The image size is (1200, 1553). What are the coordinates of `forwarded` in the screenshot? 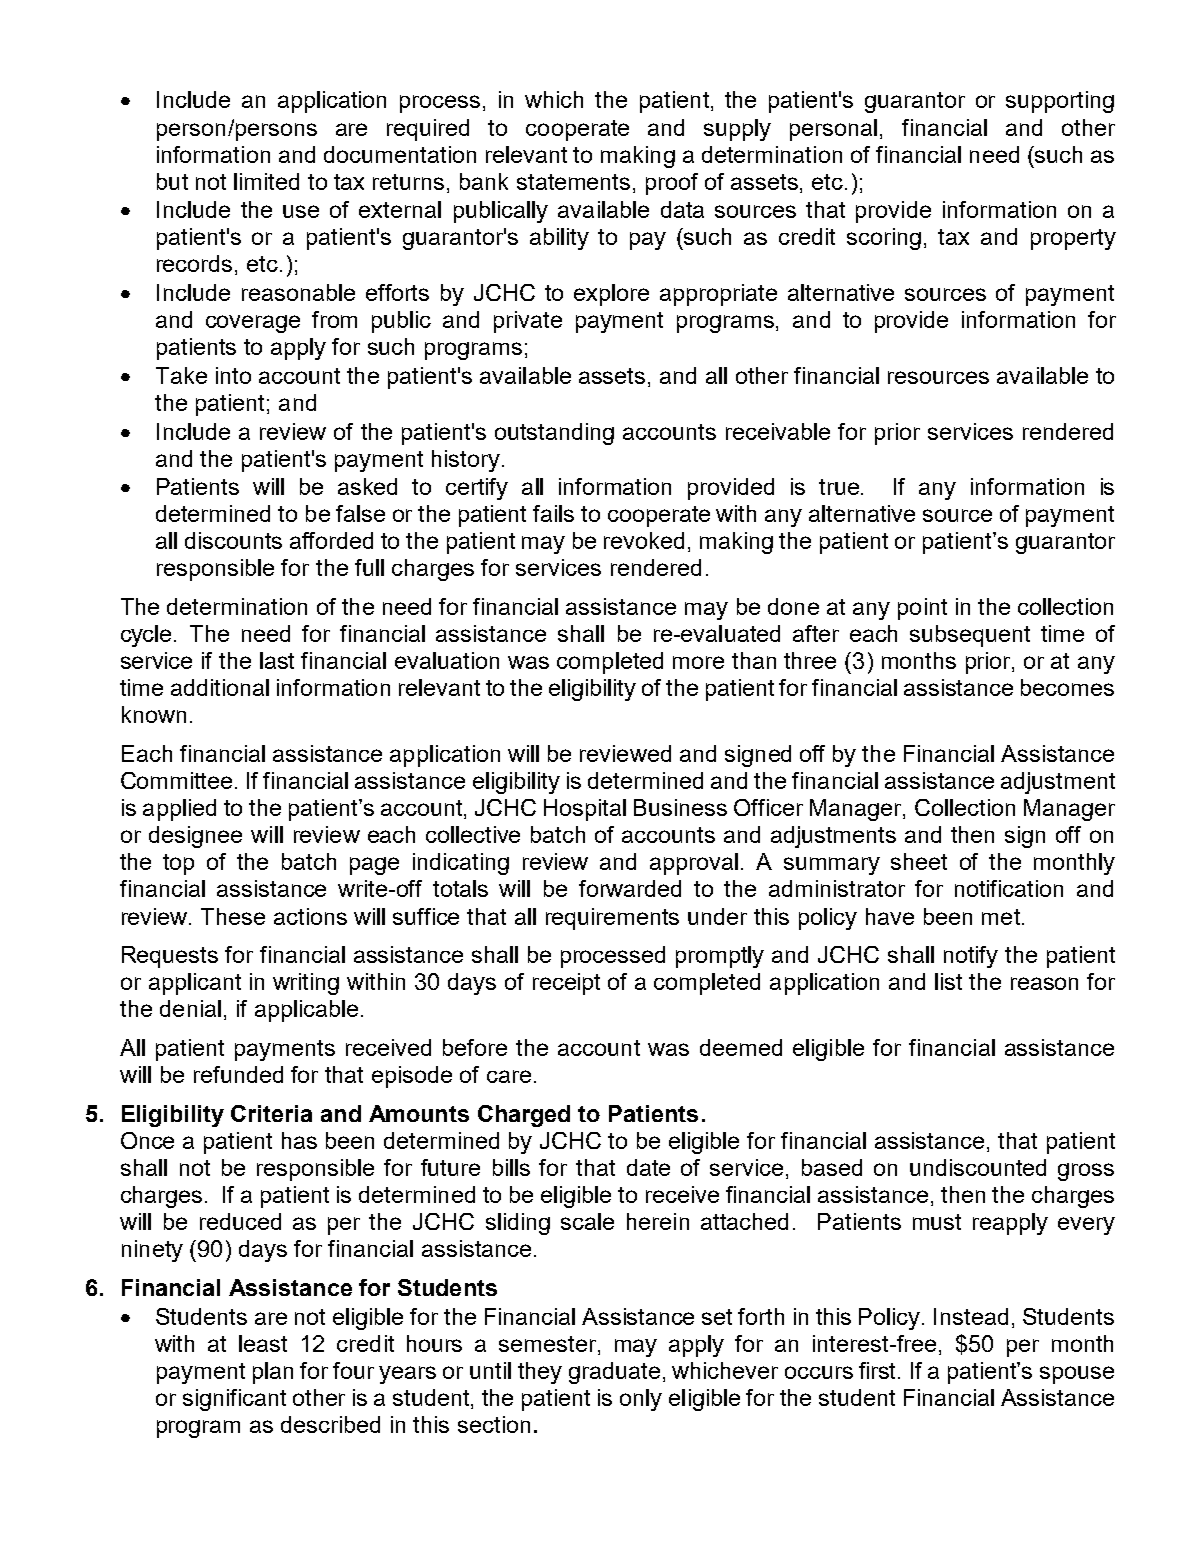 It's located at (630, 888).
